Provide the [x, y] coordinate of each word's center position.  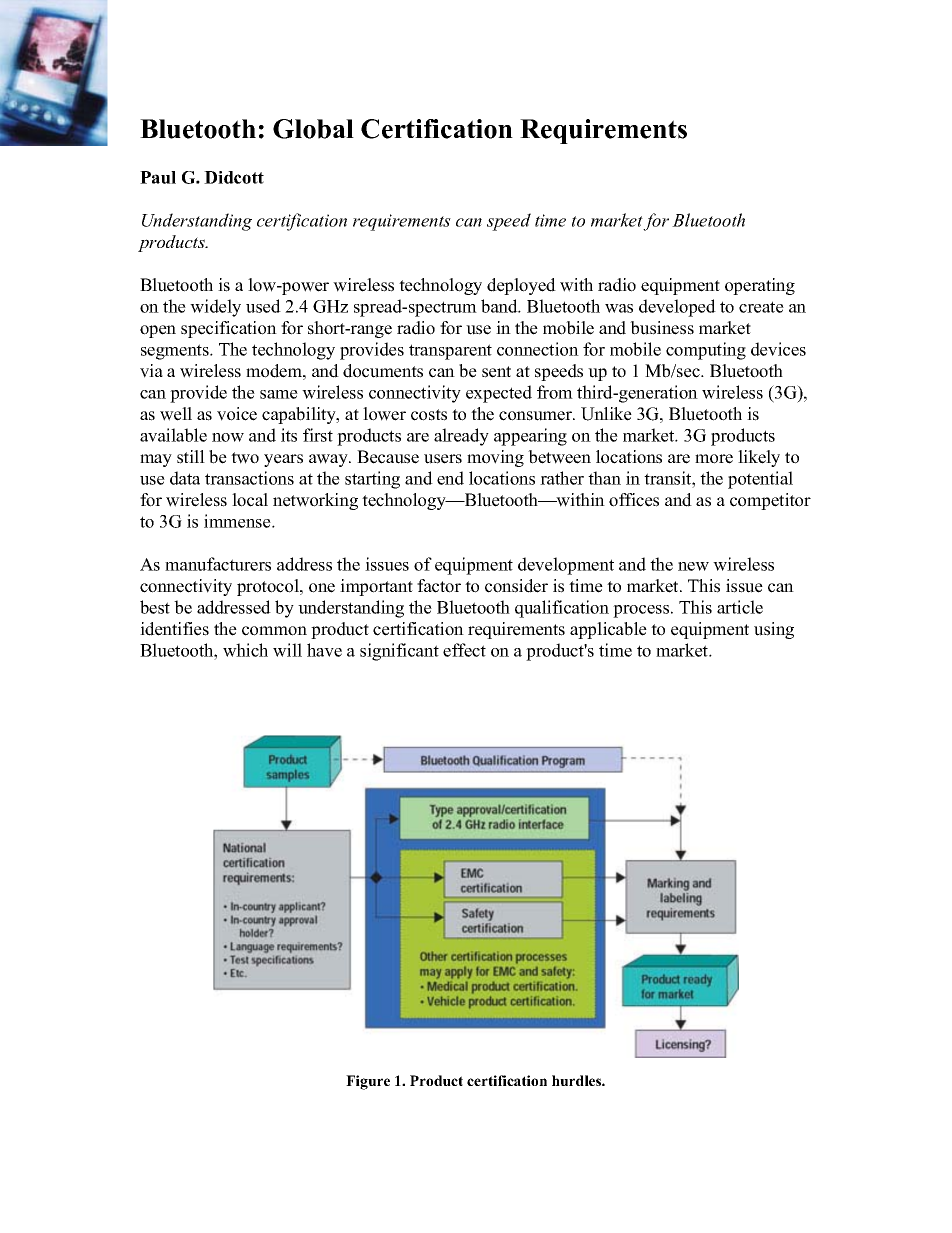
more [714, 459]
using [774, 630]
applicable [608, 630]
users [443, 459]
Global [313, 129]
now [228, 437]
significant [399, 652]
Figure [368, 1082]
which [245, 650]
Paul [158, 177]
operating [760, 286]
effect [464, 650]
